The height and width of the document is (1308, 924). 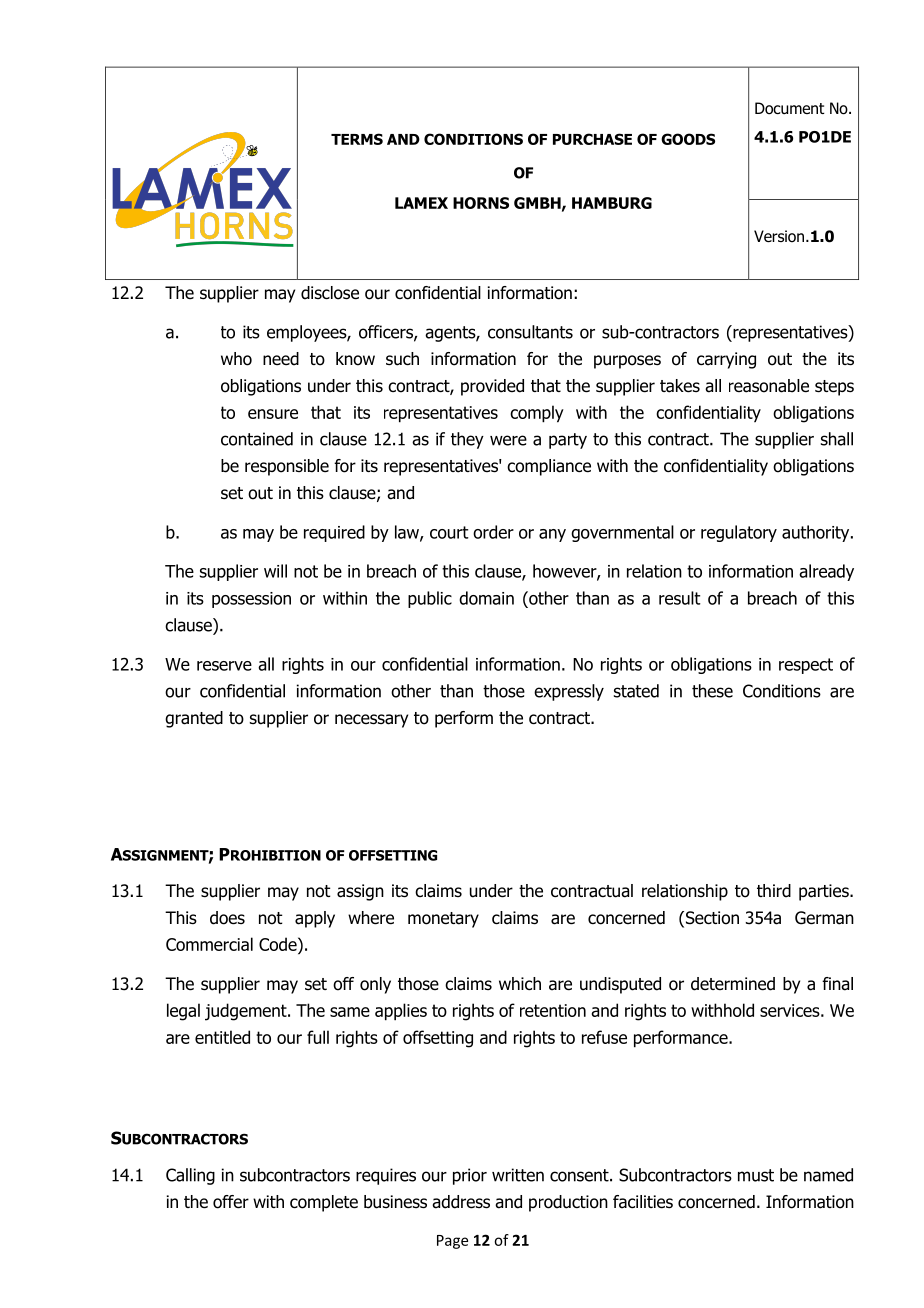 I want to click on third, so click(x=774, y=891).
